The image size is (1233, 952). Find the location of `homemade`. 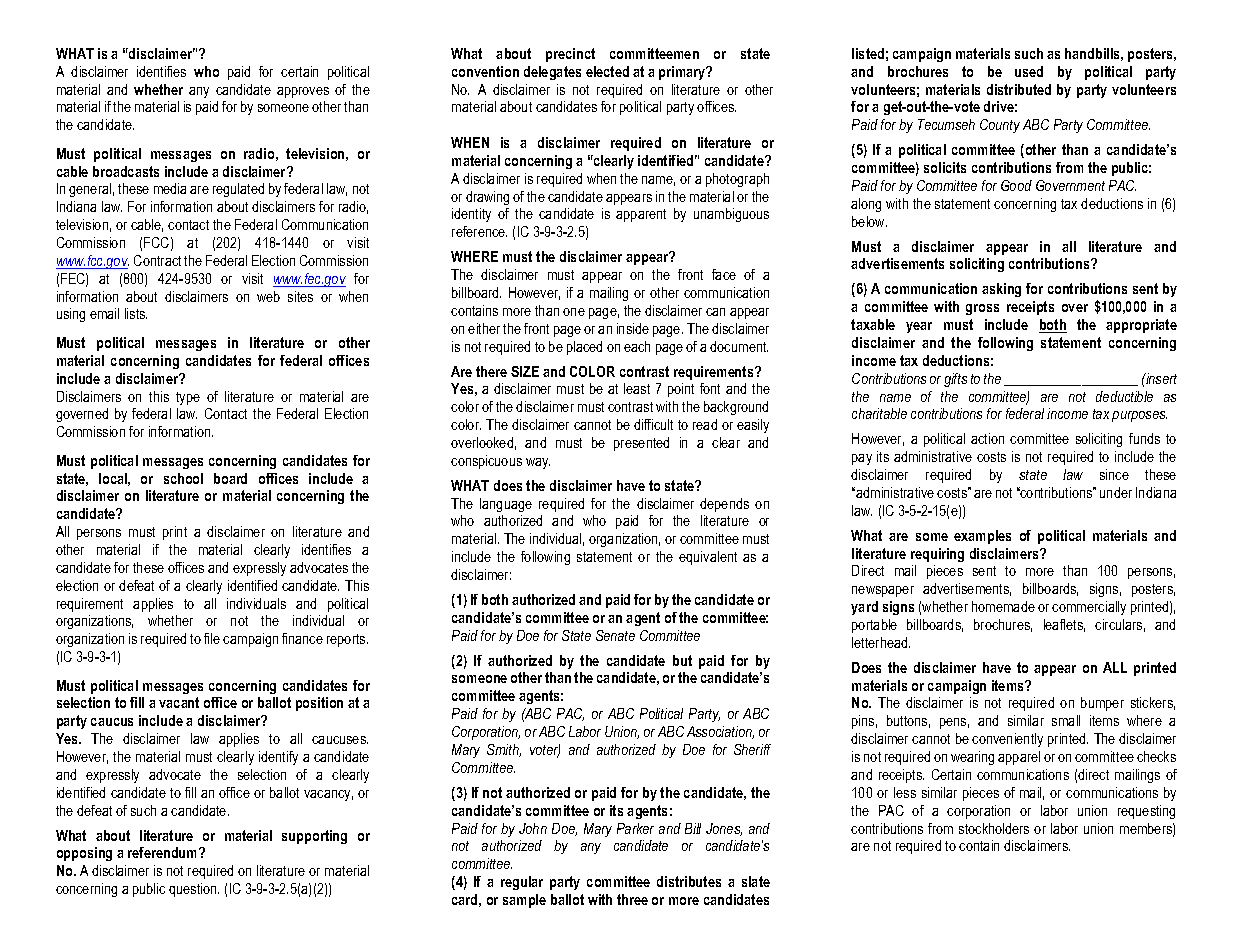

homemade is located at coordinates (1003, 606).
